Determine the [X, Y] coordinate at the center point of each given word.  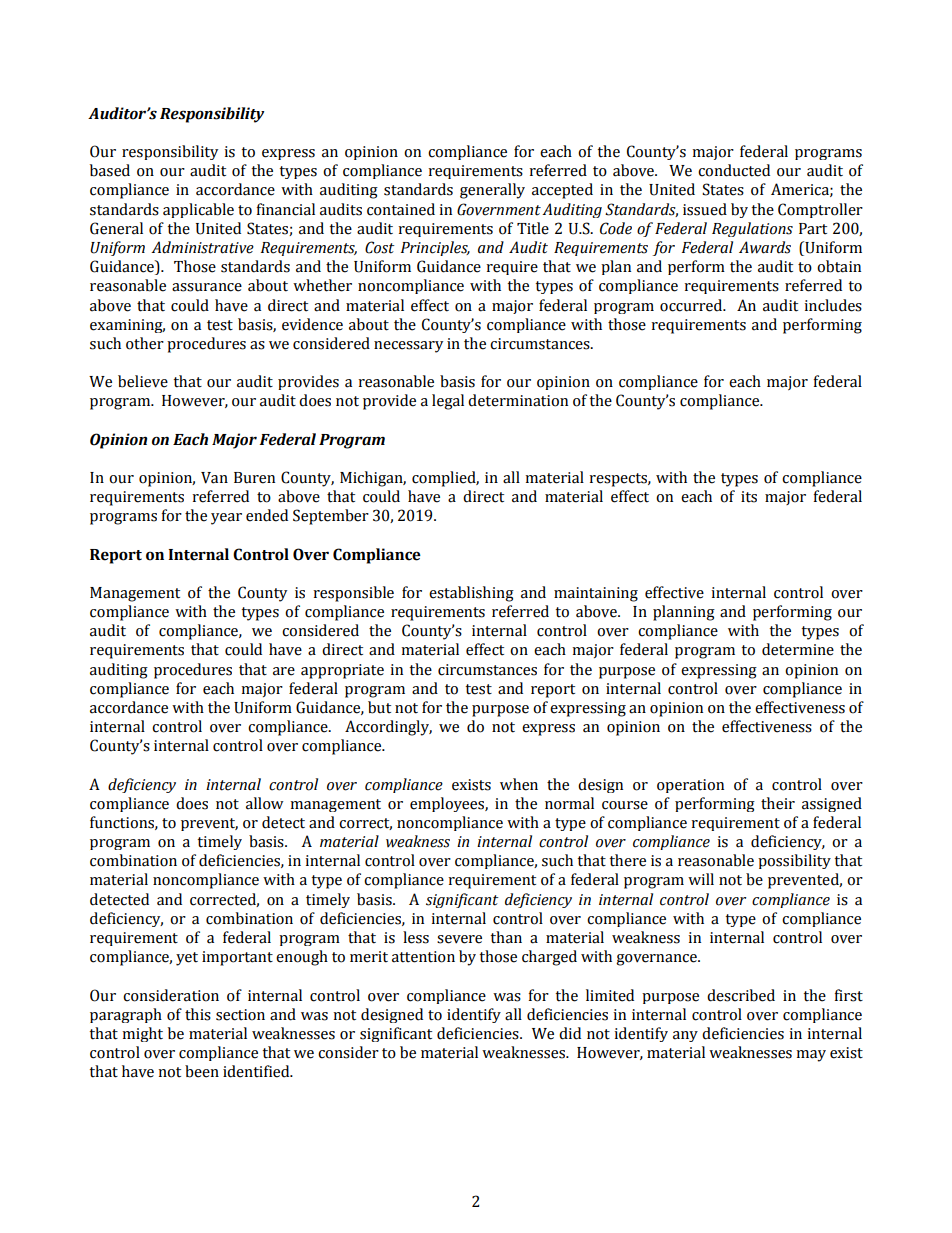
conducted [734, 170]
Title [533, 228]
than [506, 937]
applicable [198, 210]
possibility [794, 861]
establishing [471, 594]
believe [143, 381]
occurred [692, 305]
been [202, 1071]
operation [690, 786]
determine [798, 649]
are [284, 671]
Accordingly [388, 728]
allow [265, 803]
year [226, 519]
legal [448, 402]
